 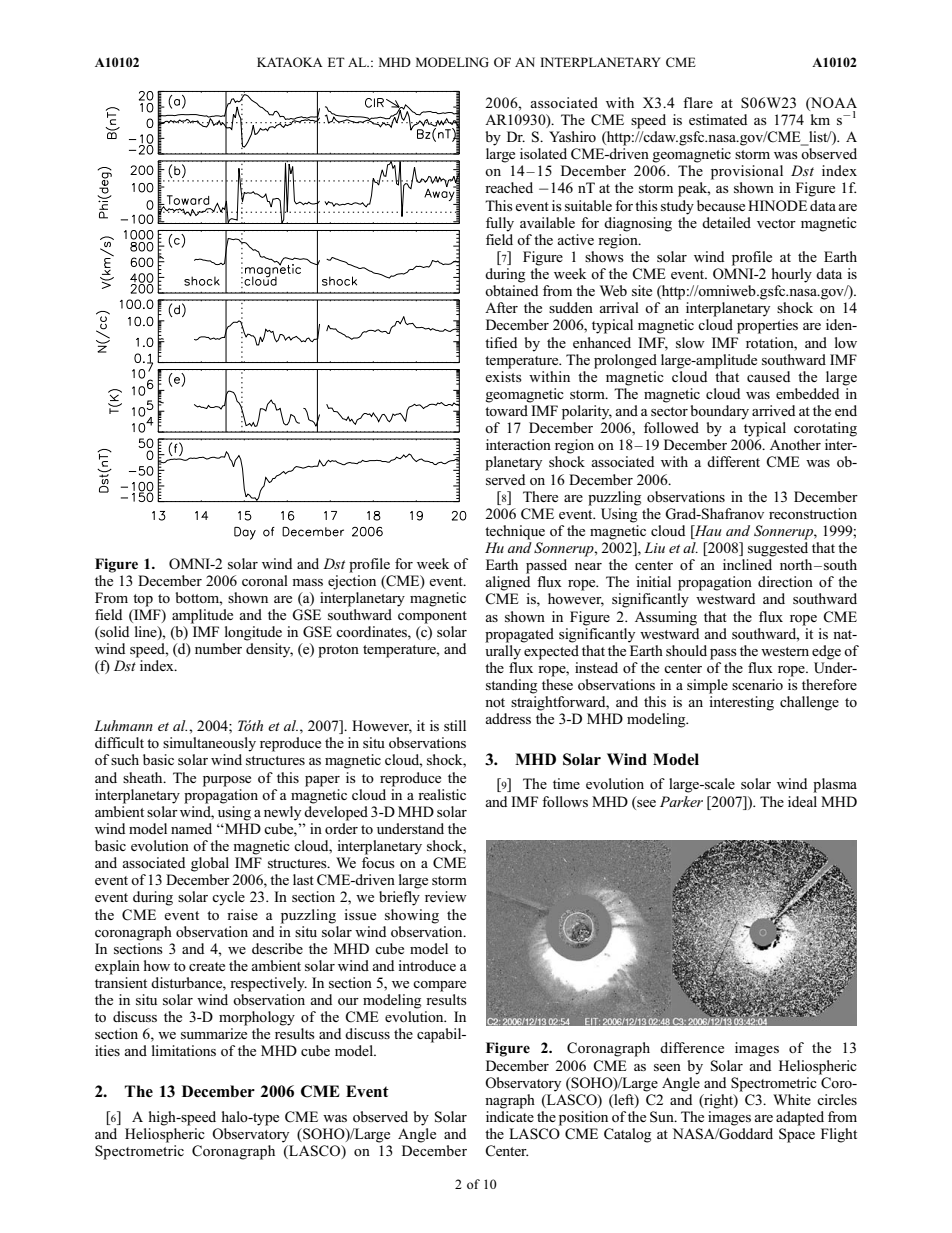 What do you see at coordinates (510, 1116) in the screenshot?
I see `indicate` at bounding box center [510, 1116].
